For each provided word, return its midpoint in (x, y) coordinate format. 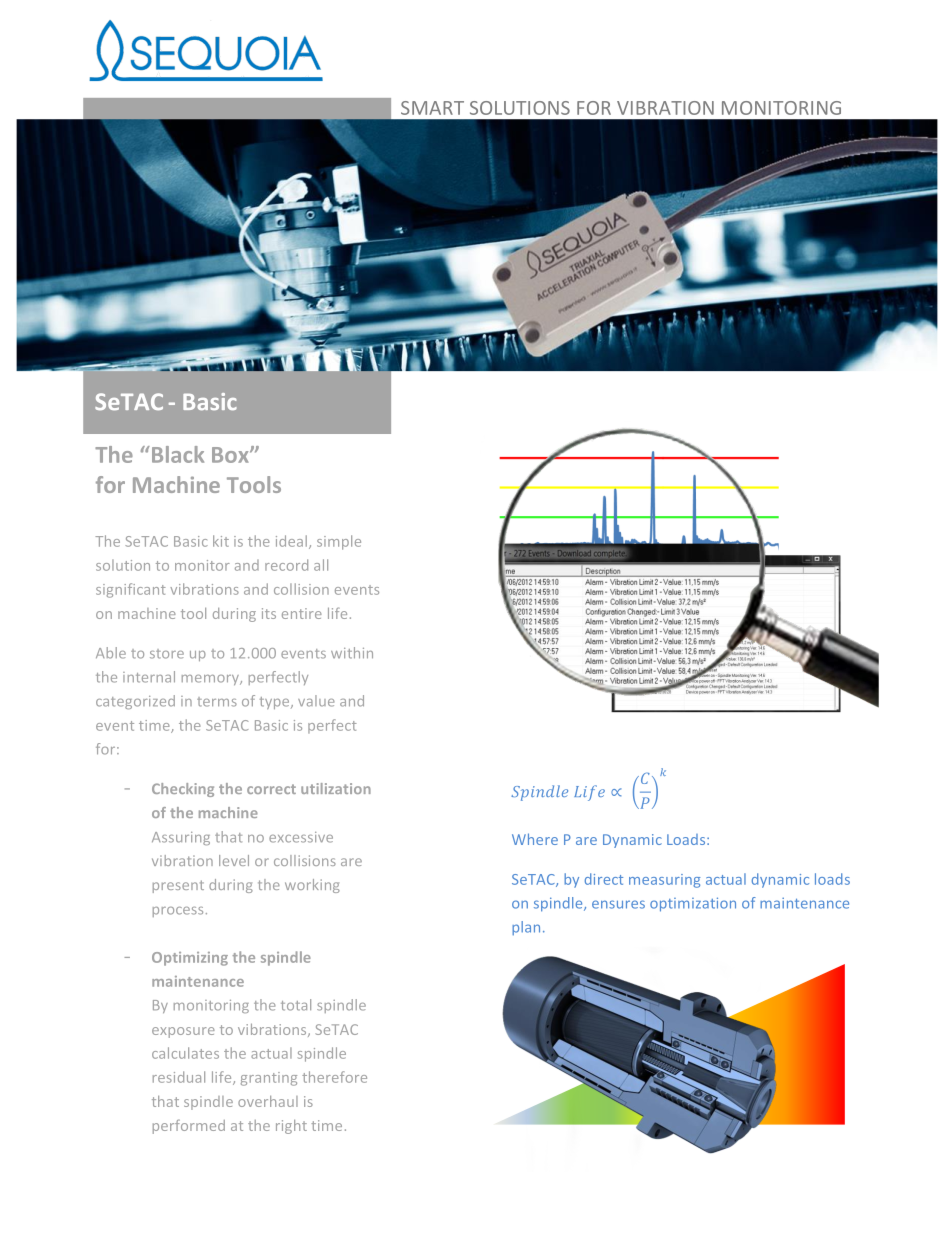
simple (339, 542)
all (321, 565)
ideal (291, 541)
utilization (336, 788)
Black (176, 454)
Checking (183, 790)
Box (231, 455)
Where (535, 839)
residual (179, 1077)
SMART (432, 108)
